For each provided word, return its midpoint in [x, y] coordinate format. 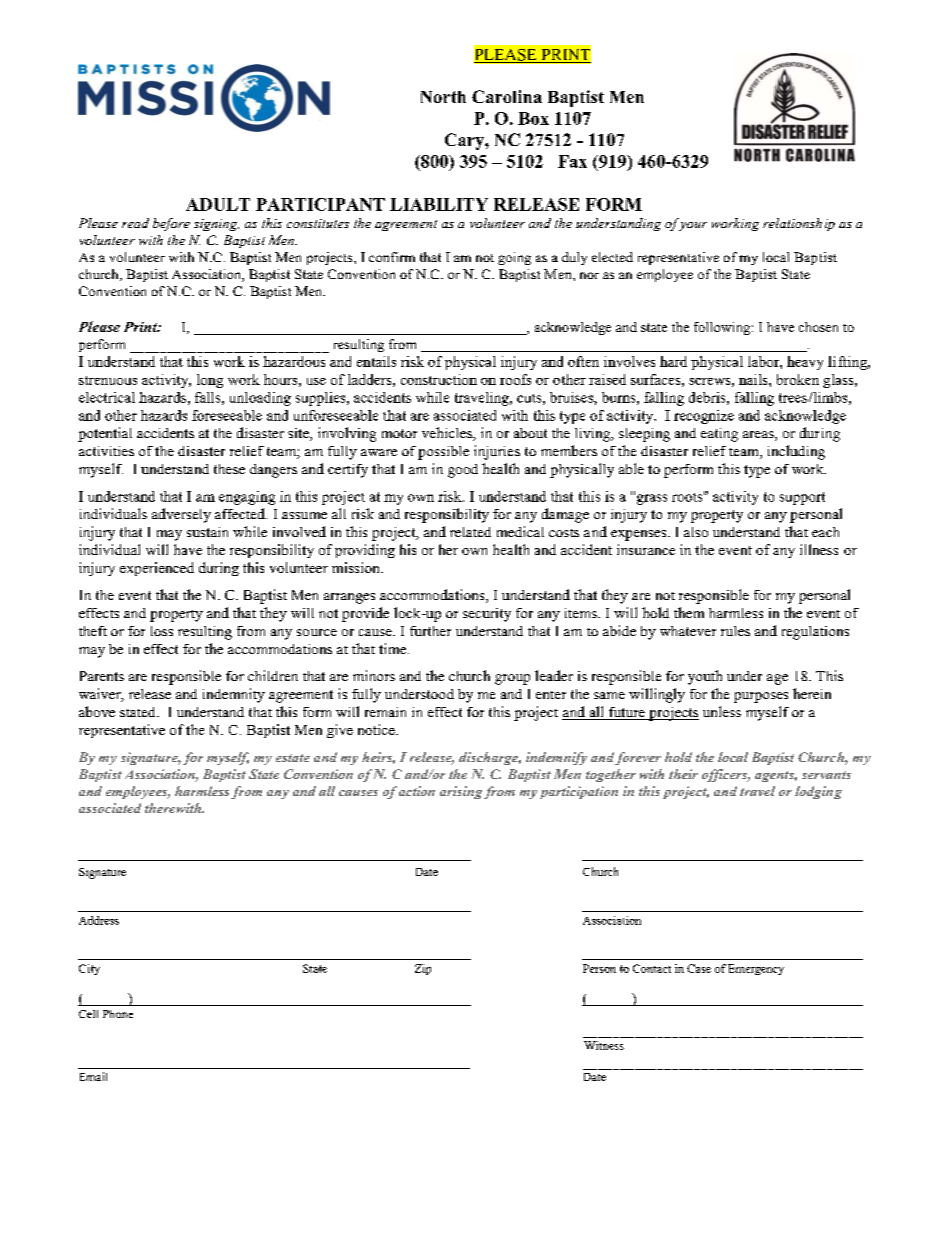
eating [719, 435]
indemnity [234, 695]
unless [722, 711]
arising [461, 792]
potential [105, 434]
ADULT [218, 204]
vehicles [448, 434]
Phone [118, 1014]
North [443, 97]
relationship [799, 224]
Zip [423, 969]
